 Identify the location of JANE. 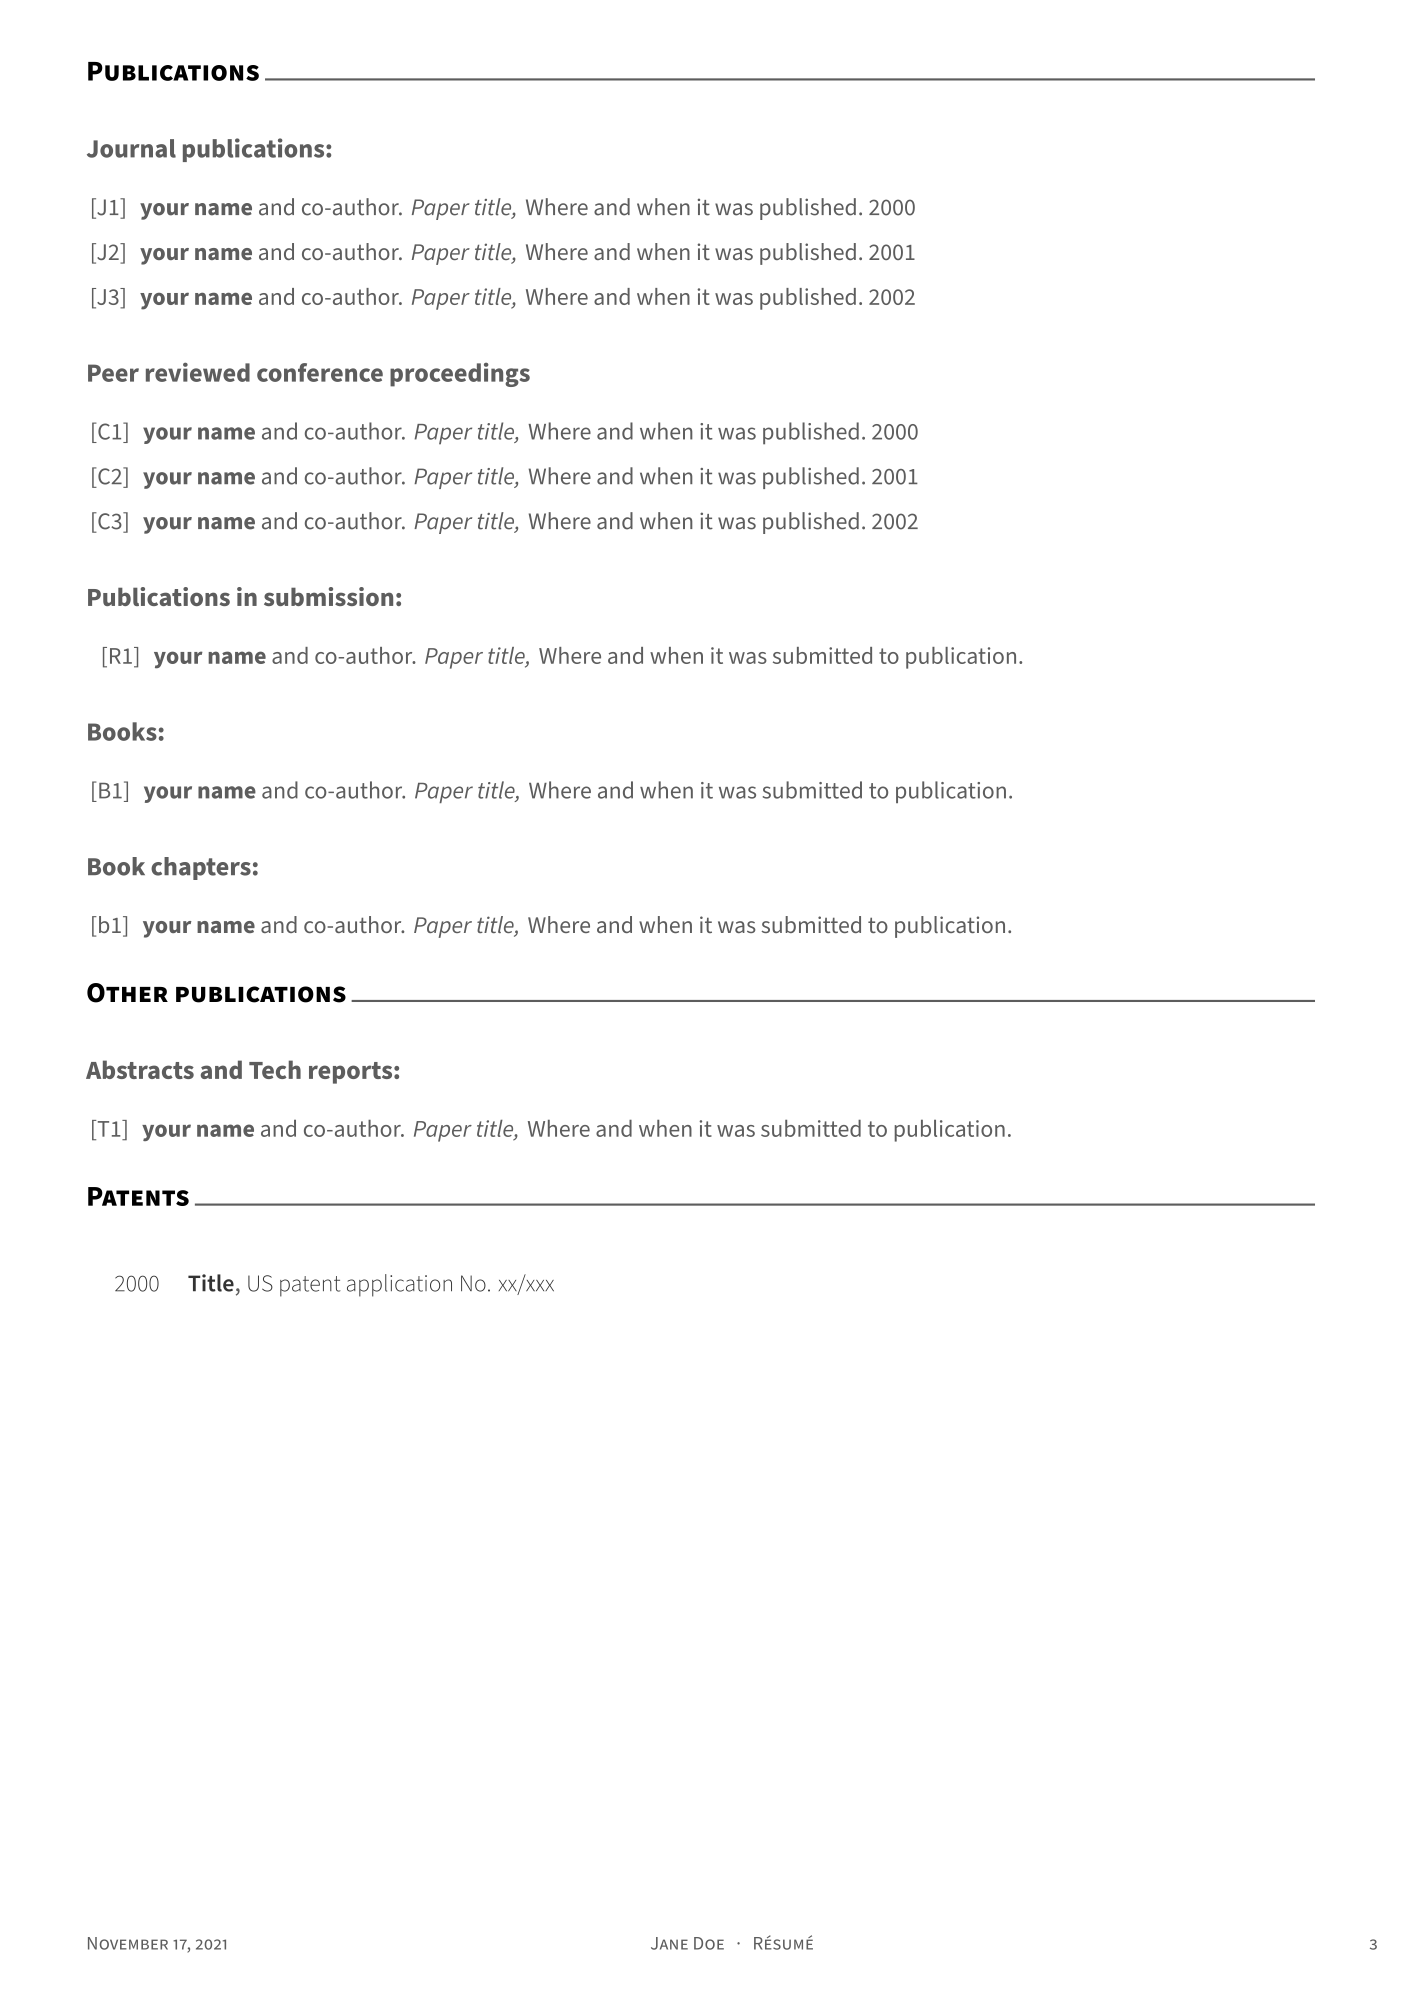
(669, 1943).
